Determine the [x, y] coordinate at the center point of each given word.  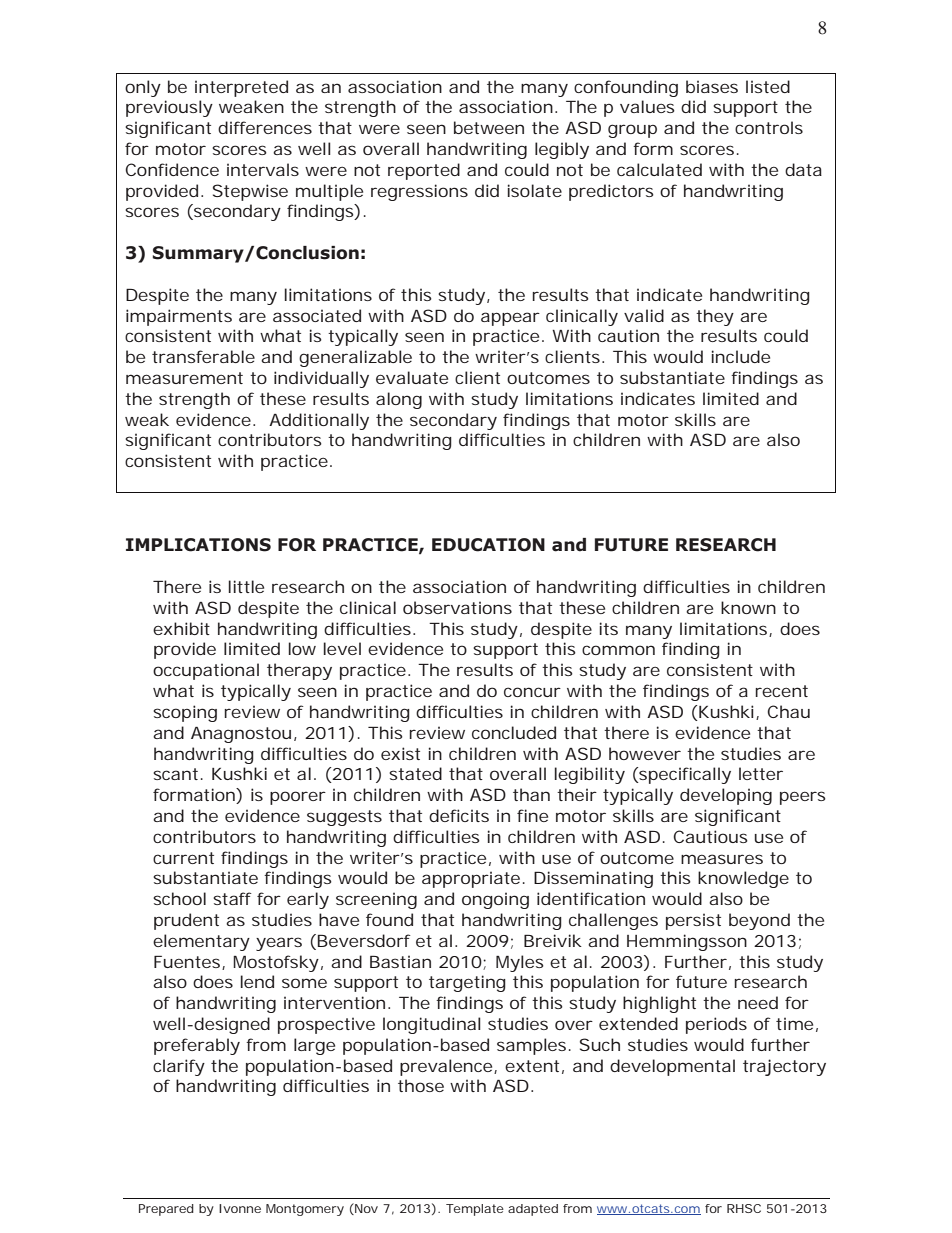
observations [457, 607]
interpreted [241, 88]
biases [712, 86]
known [748, 607]
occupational [206, 671]
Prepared [166, 1210]
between [489, 127]
